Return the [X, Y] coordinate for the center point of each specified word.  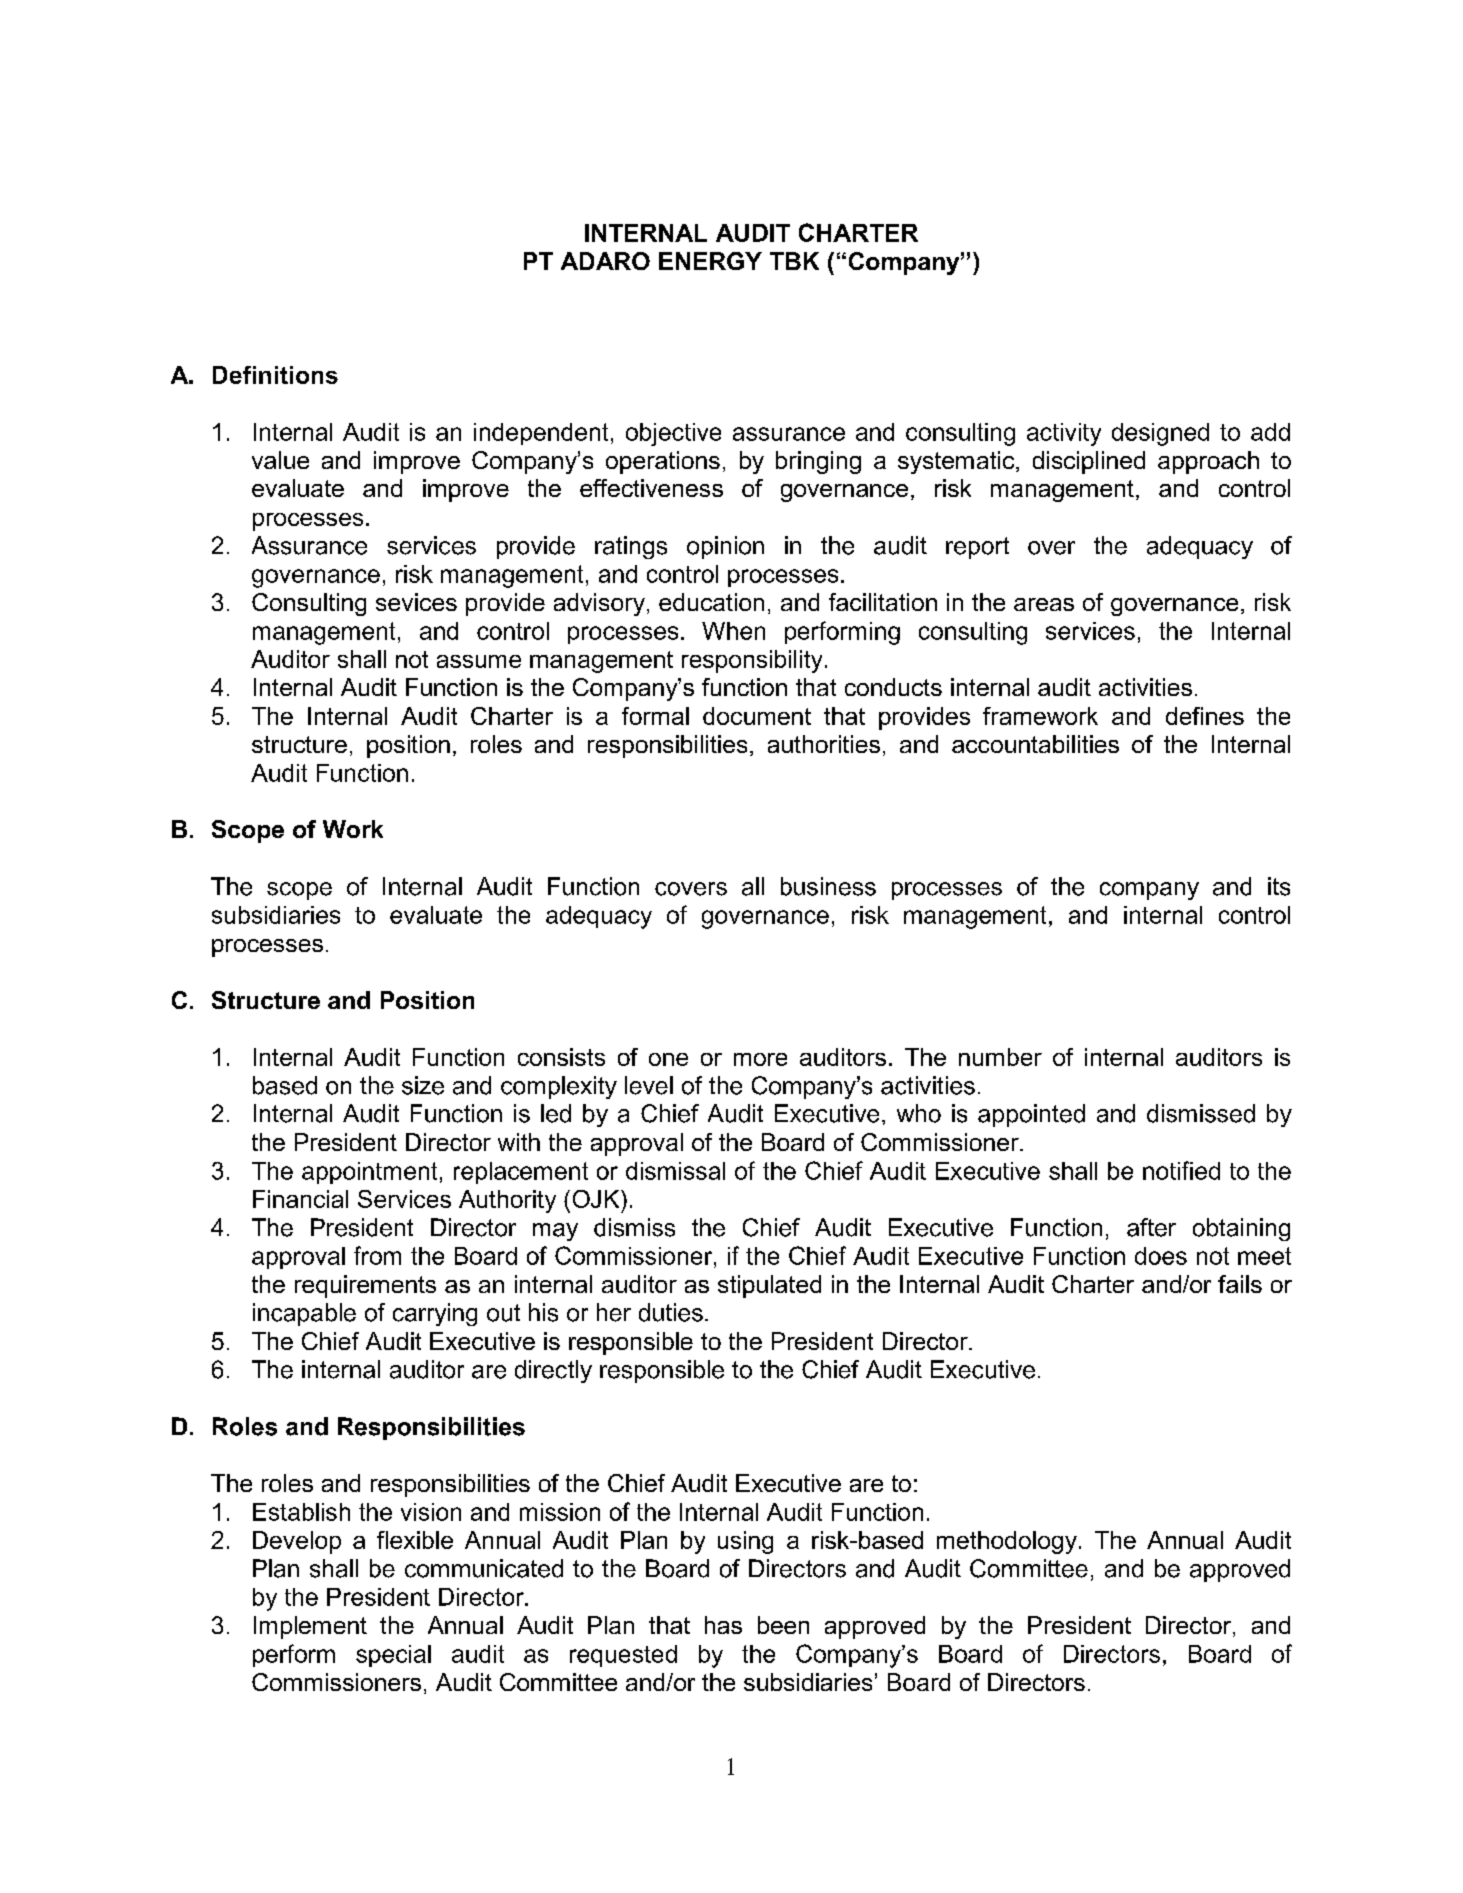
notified [1181, 1170]
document [757, 716]
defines [1205, 716]
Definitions [275, 375]
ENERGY [710, 261]
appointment [369, 1173]
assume [479, 661]
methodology [1007, 1542]
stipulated [769, 1286]
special [393, 1656]
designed [1160, 434]
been [783, 1625]
